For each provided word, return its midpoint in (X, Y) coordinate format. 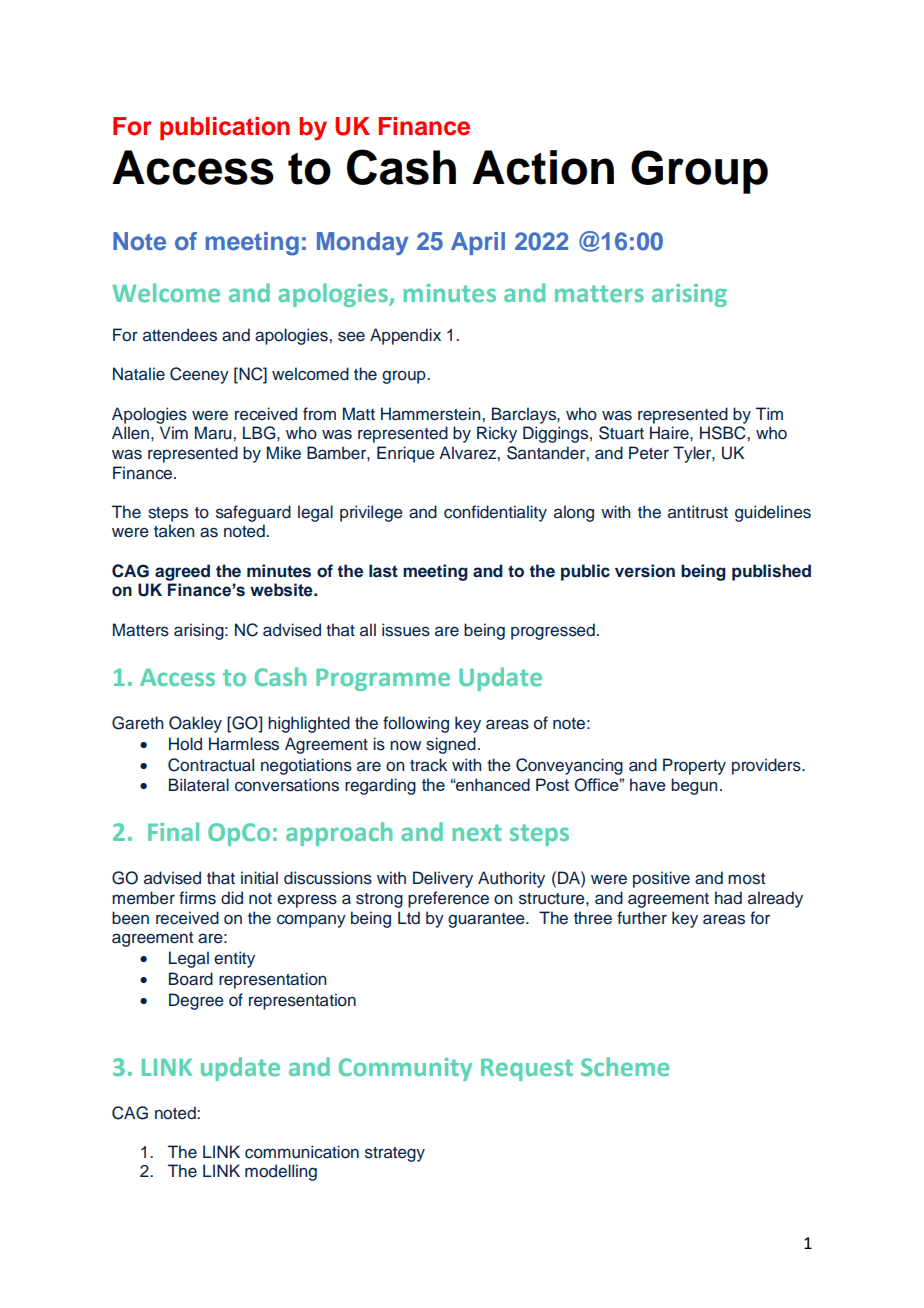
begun (694, 786)
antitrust (698, 512)
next (477, 832)
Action (543, 167)
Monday (362, 243)
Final (173, 831)
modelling (281, 1172)
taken (174, 531)
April (478, 243)
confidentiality (495, 513)
